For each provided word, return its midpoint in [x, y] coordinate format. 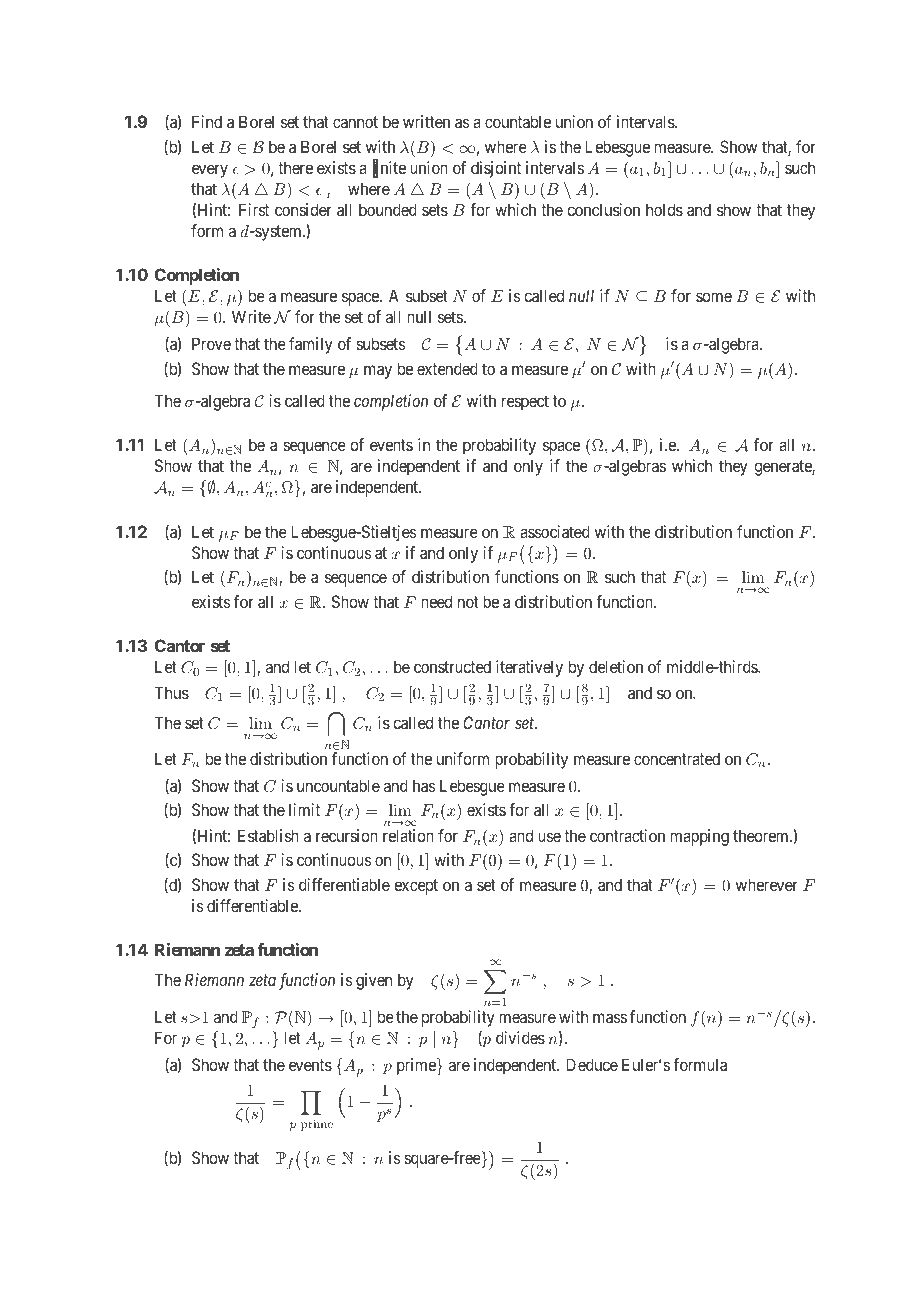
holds [664, 209]
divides [520, 1037]
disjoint [496, 169]
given [374, 981]
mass [610, 1018]
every [210, 171]
